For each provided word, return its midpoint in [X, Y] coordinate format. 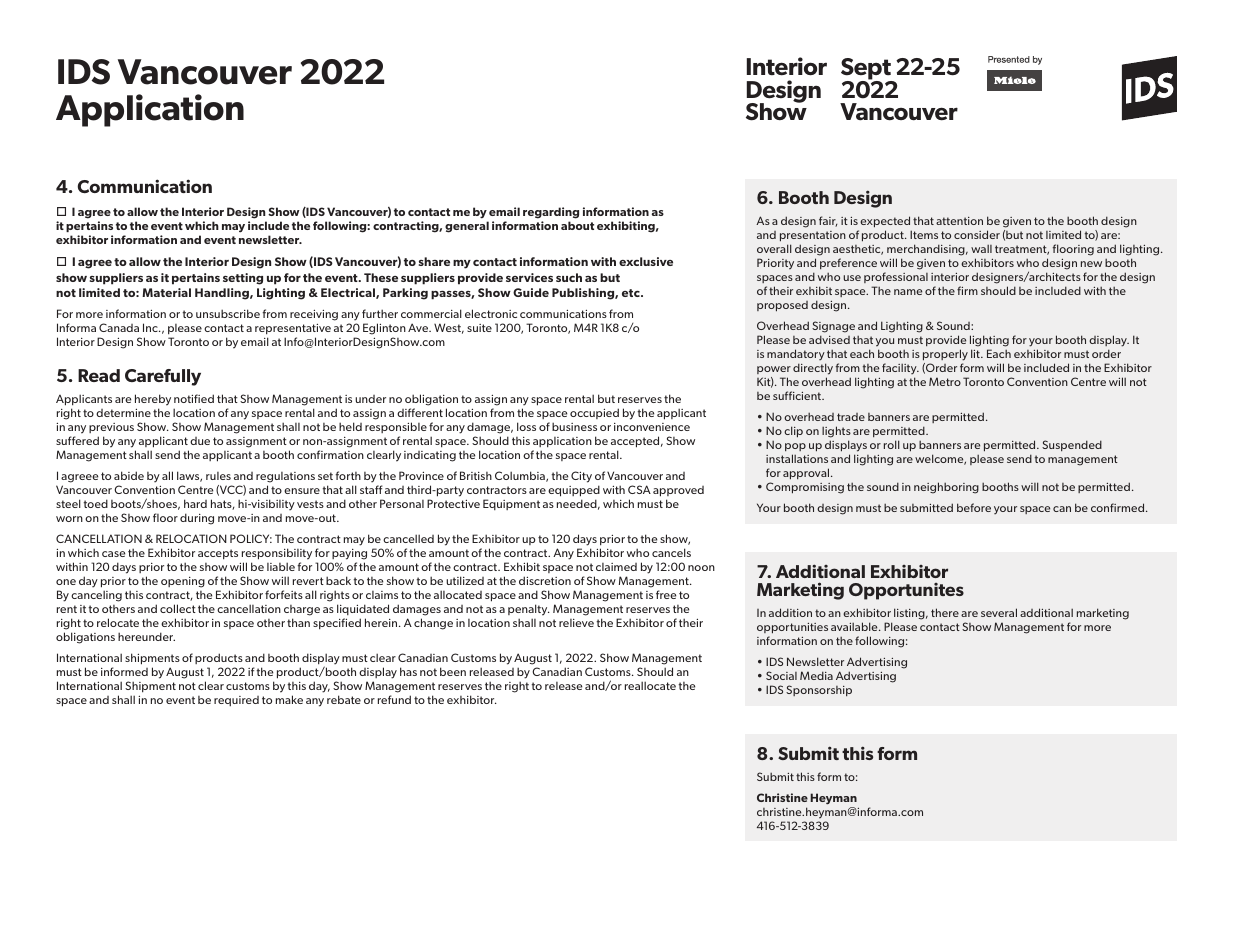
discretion [545, 580]
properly [945, 356]
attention [959, 221]
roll [892, 444]
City [581, 477]
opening [183, 582]
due [200, 441]
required [236, 701]
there [945, 612]
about [577, 225]
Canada [119, 327]
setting [243, 279]
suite [479, 328]
